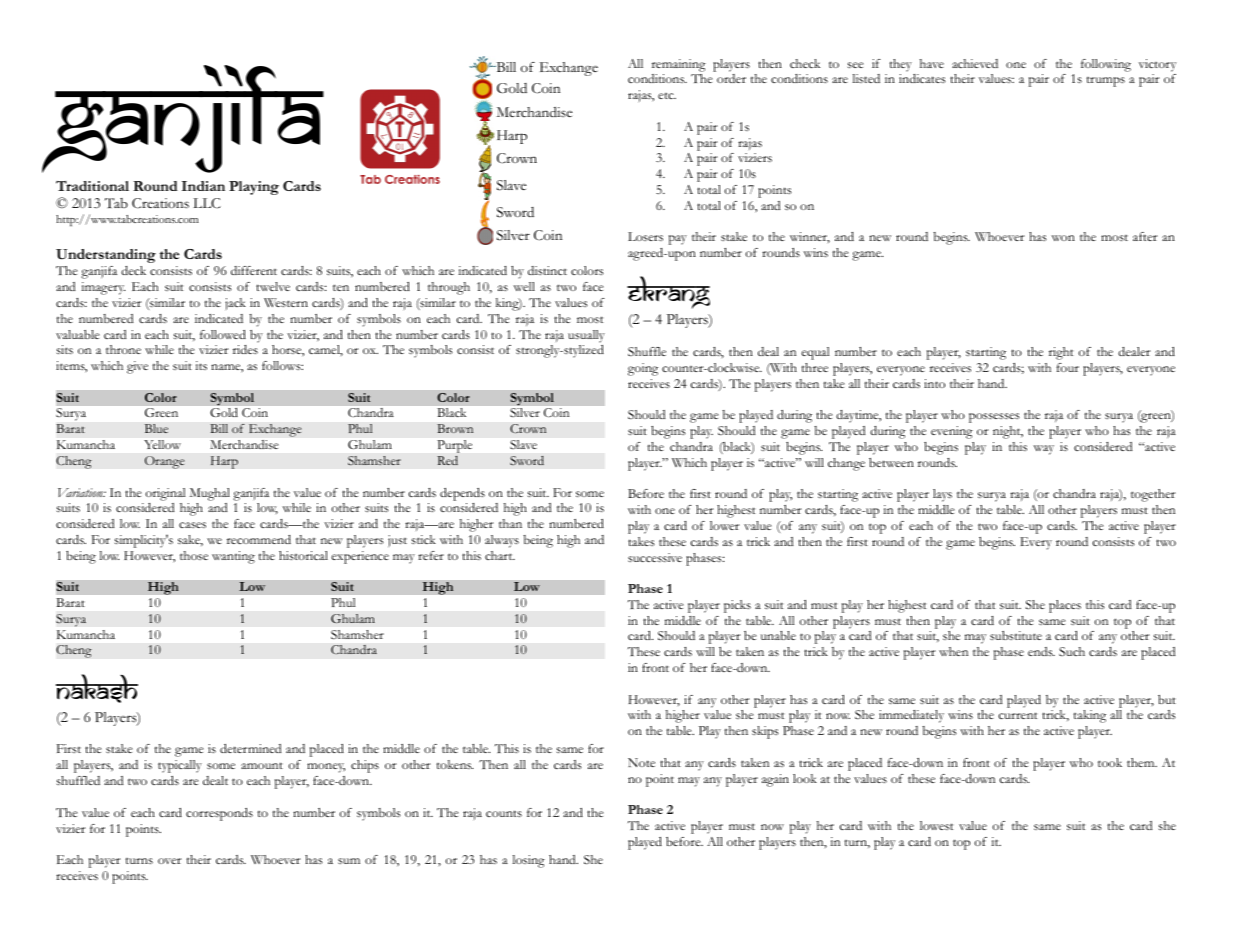  Describe the element at coordinates (219, 814) in the screenshot. I see `corresponds` at that location.
